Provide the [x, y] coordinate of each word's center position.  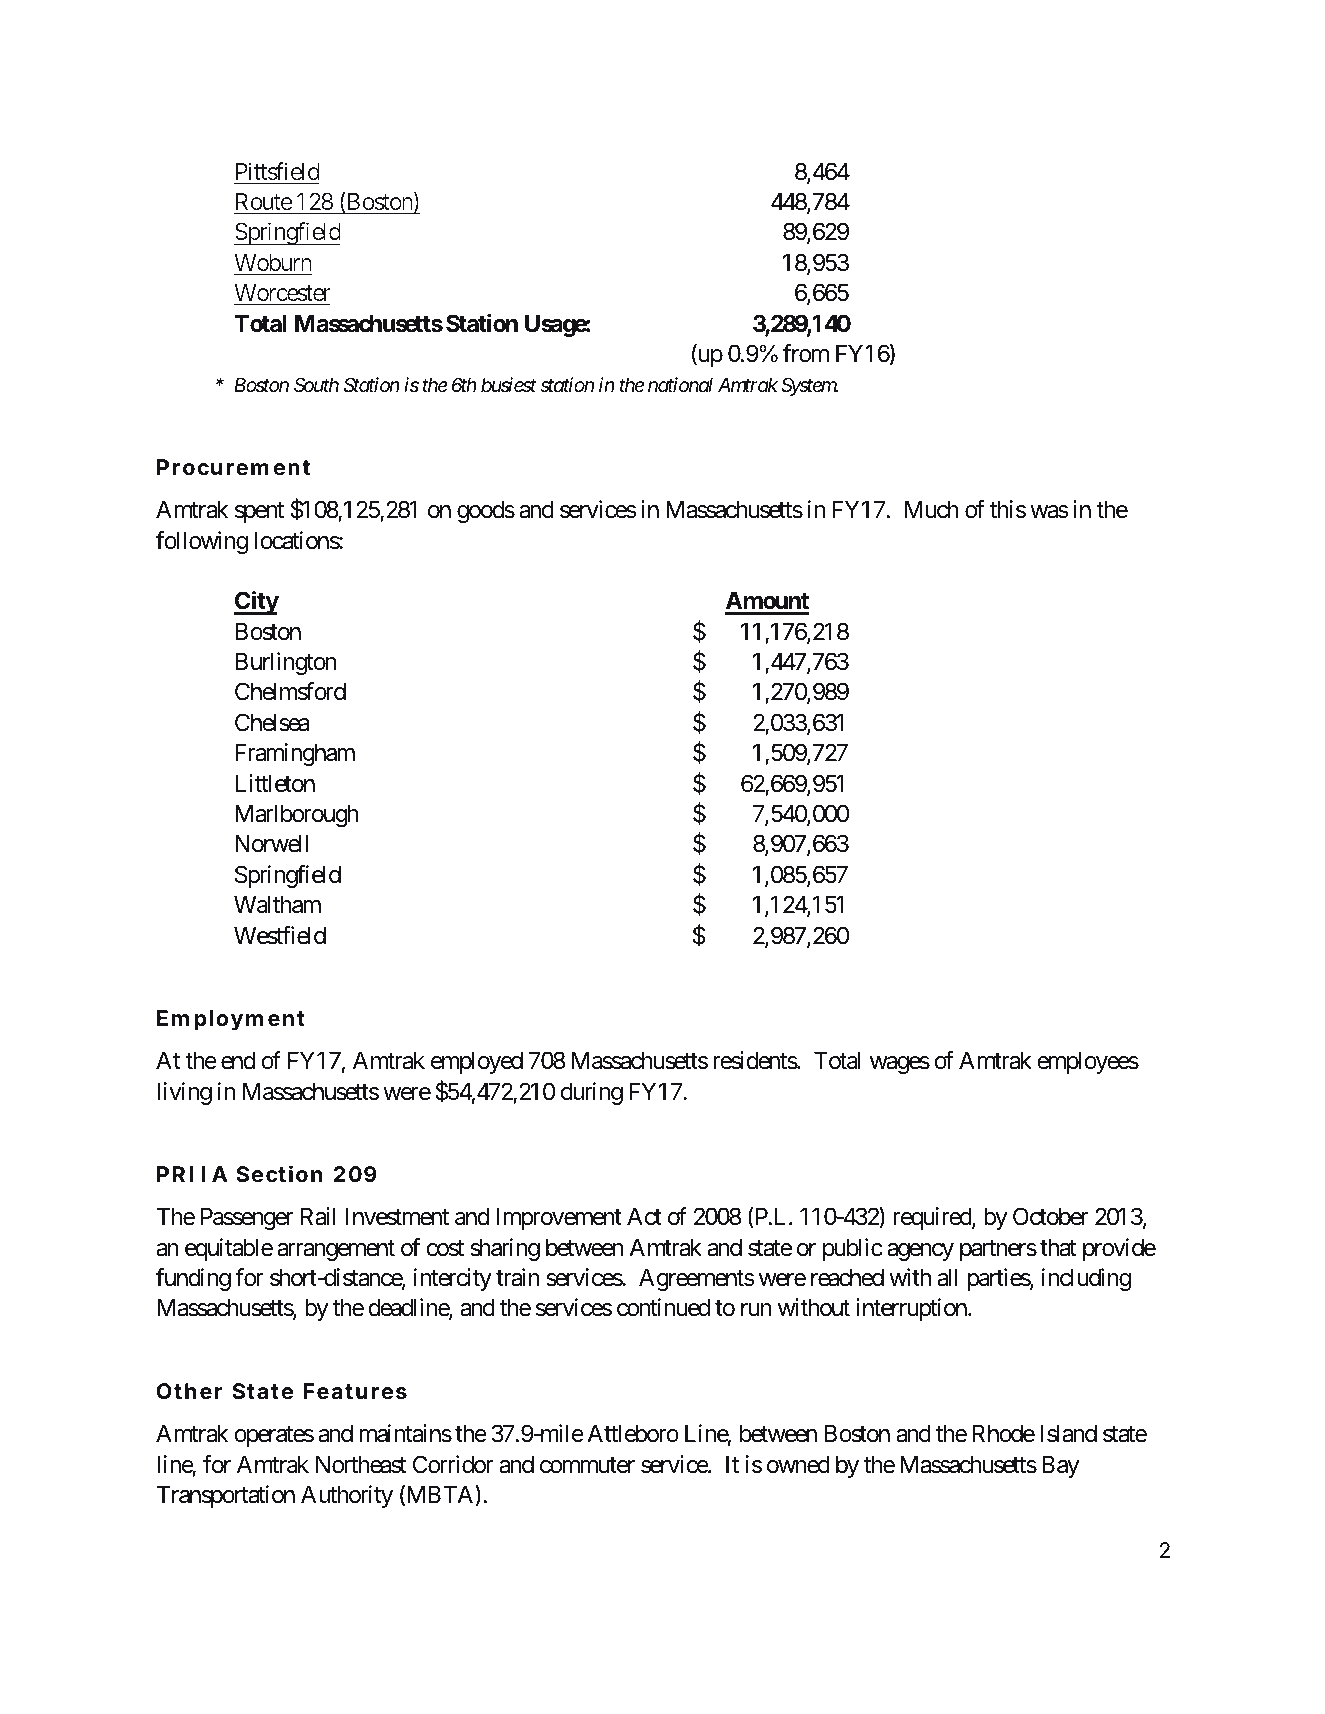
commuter [587, 1465]
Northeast [361, 1464]
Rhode [1003, 1433]
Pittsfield [278, 171]
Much [932, 509]
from [806, 353]
